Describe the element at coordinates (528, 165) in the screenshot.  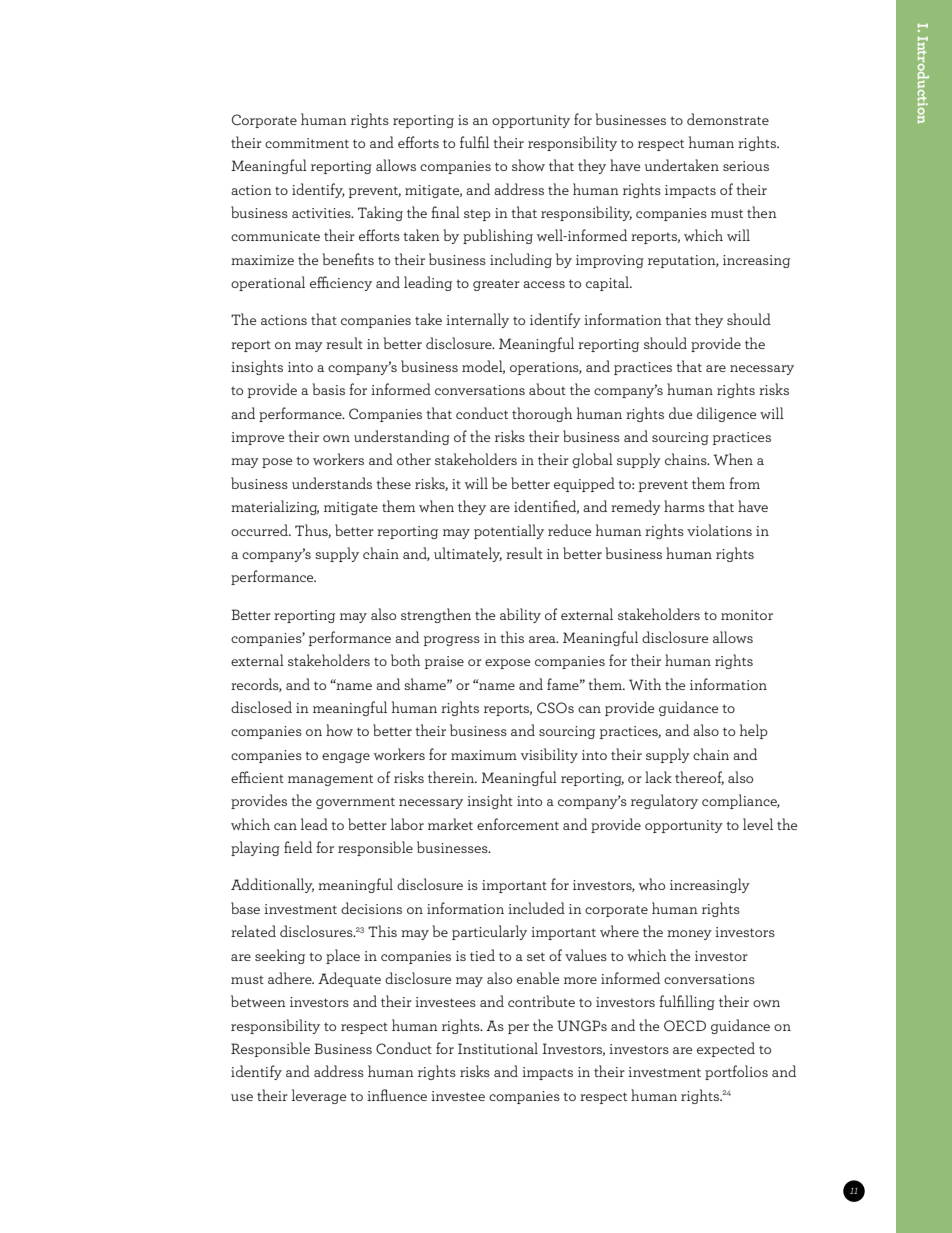
I see `show` at that location.
